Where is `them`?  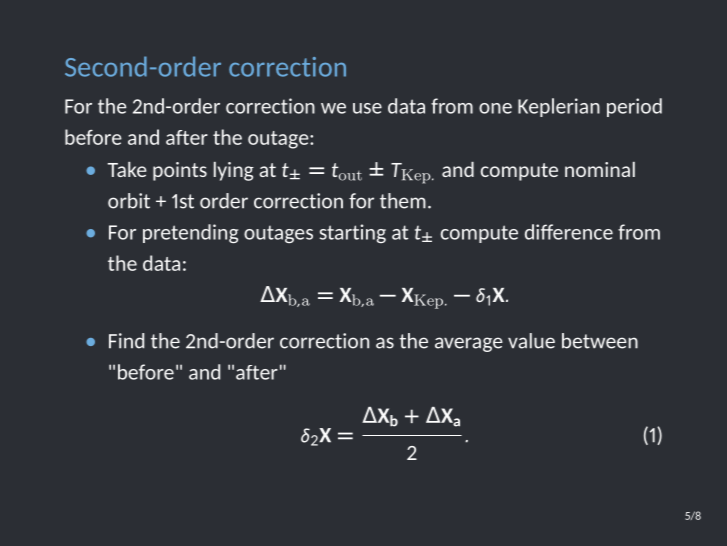
them is located at coordinates (403, 201).
